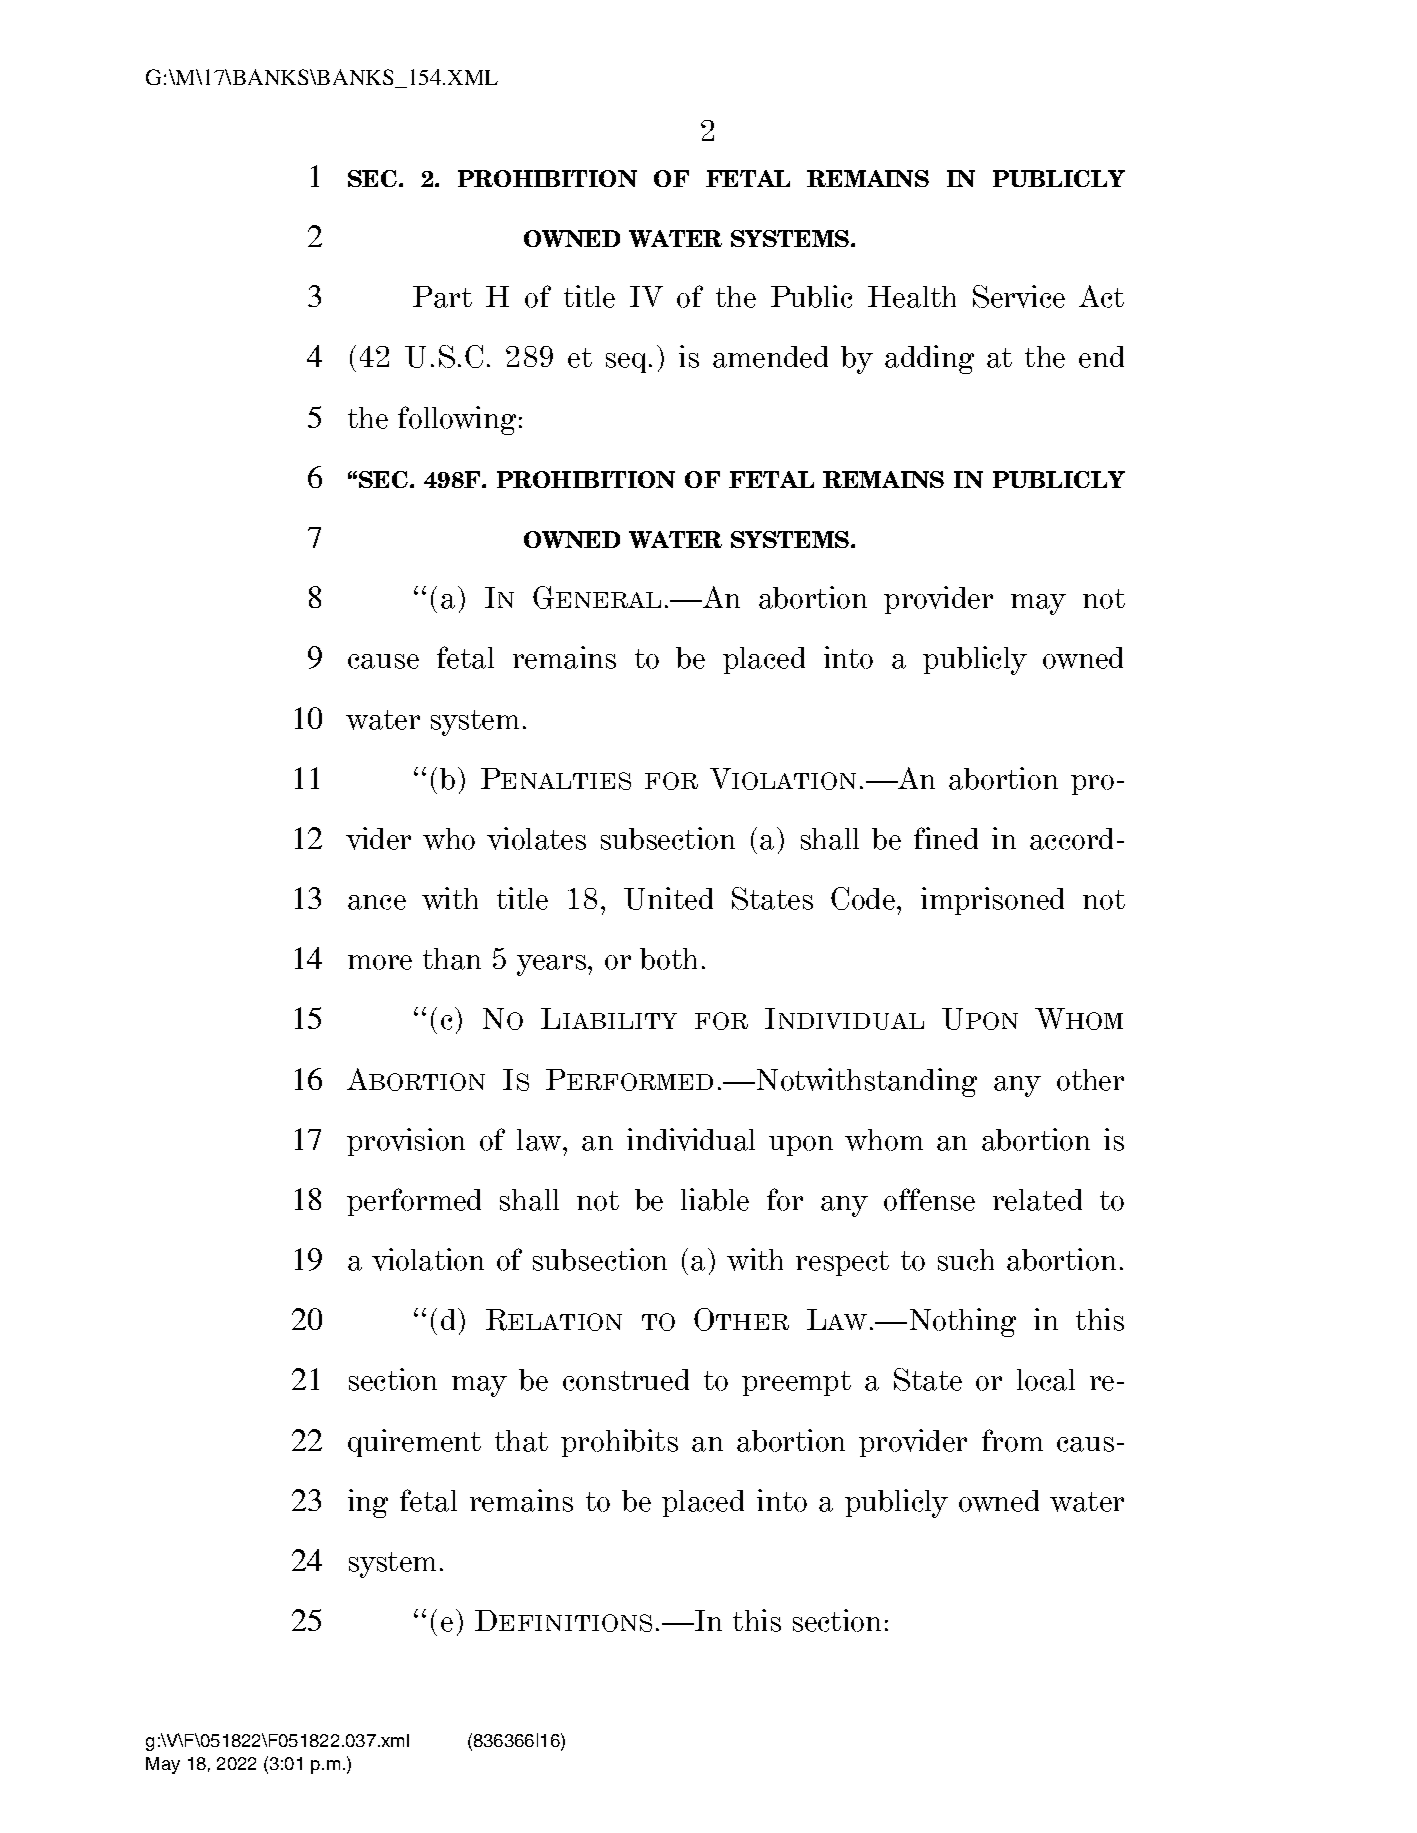 The width and height of the screenshot is (1417, 1833). Describe the element at coordinates (536, 838) in the screenshot. I see `violates` at that location.
